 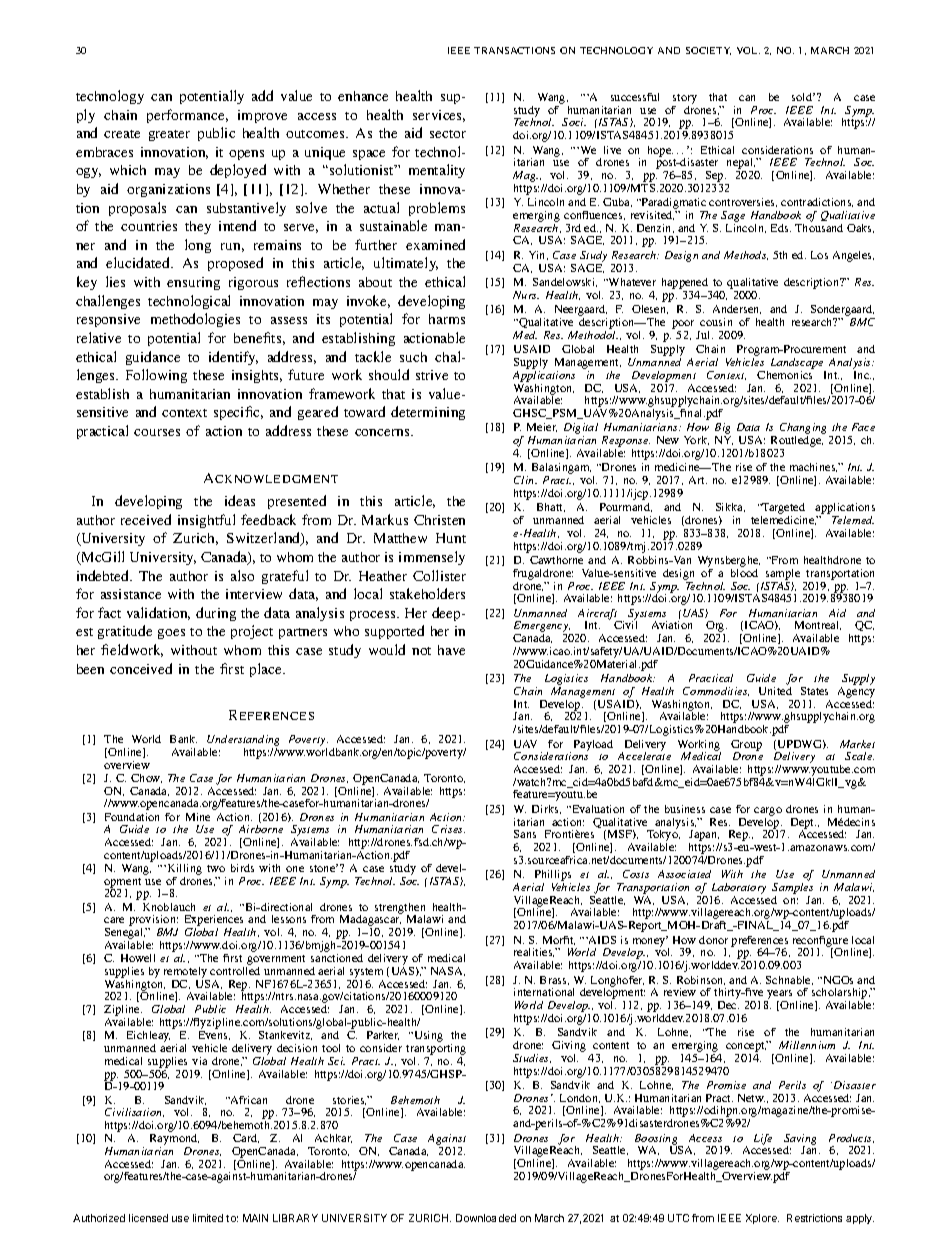 What do you see at coordinates (208, 1218) in the page?
I see `limited` at bounding box center [208, 1218].
